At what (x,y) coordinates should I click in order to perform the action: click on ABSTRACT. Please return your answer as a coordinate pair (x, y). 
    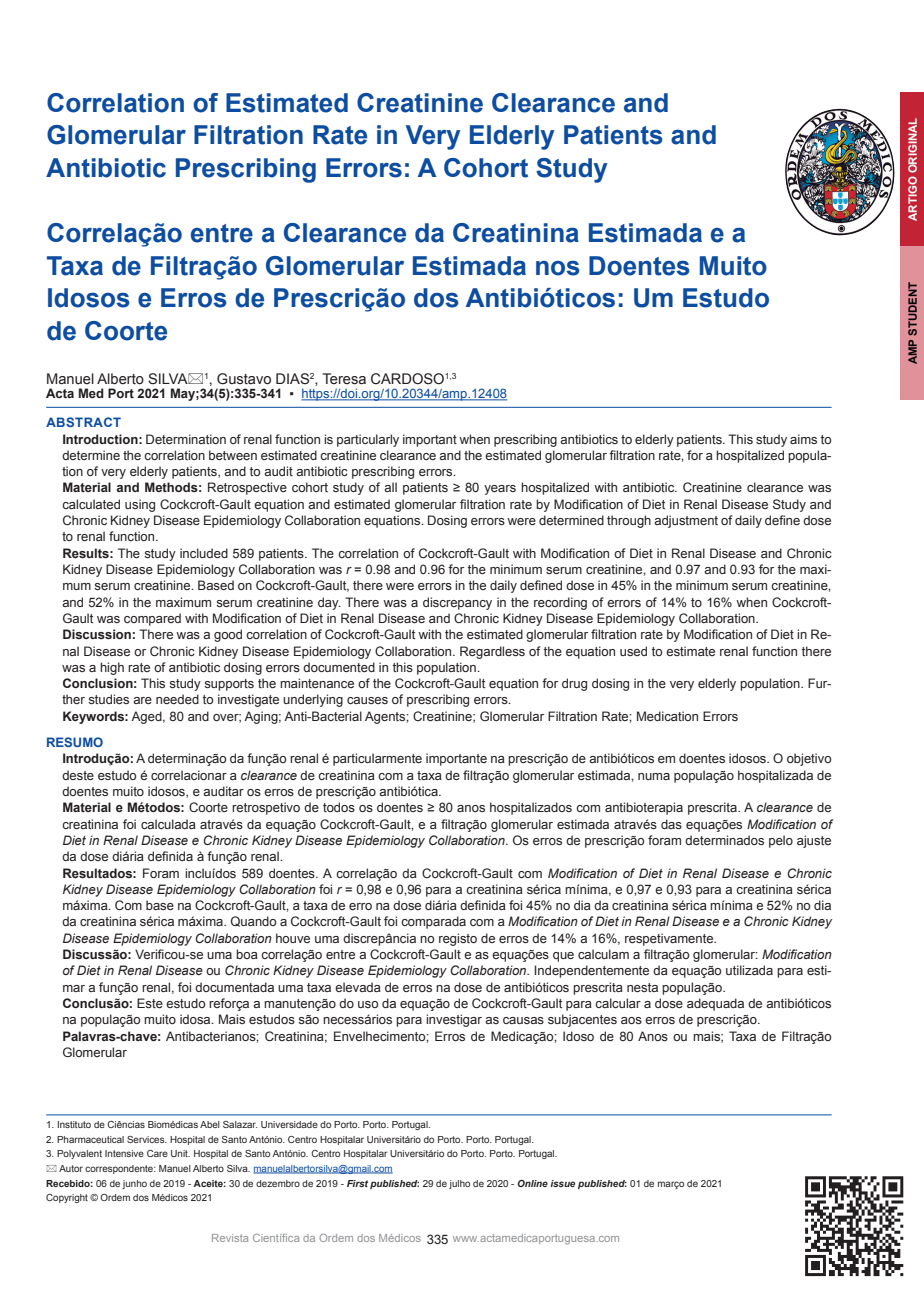
    Looking at the image, I should click on (83, 422).
